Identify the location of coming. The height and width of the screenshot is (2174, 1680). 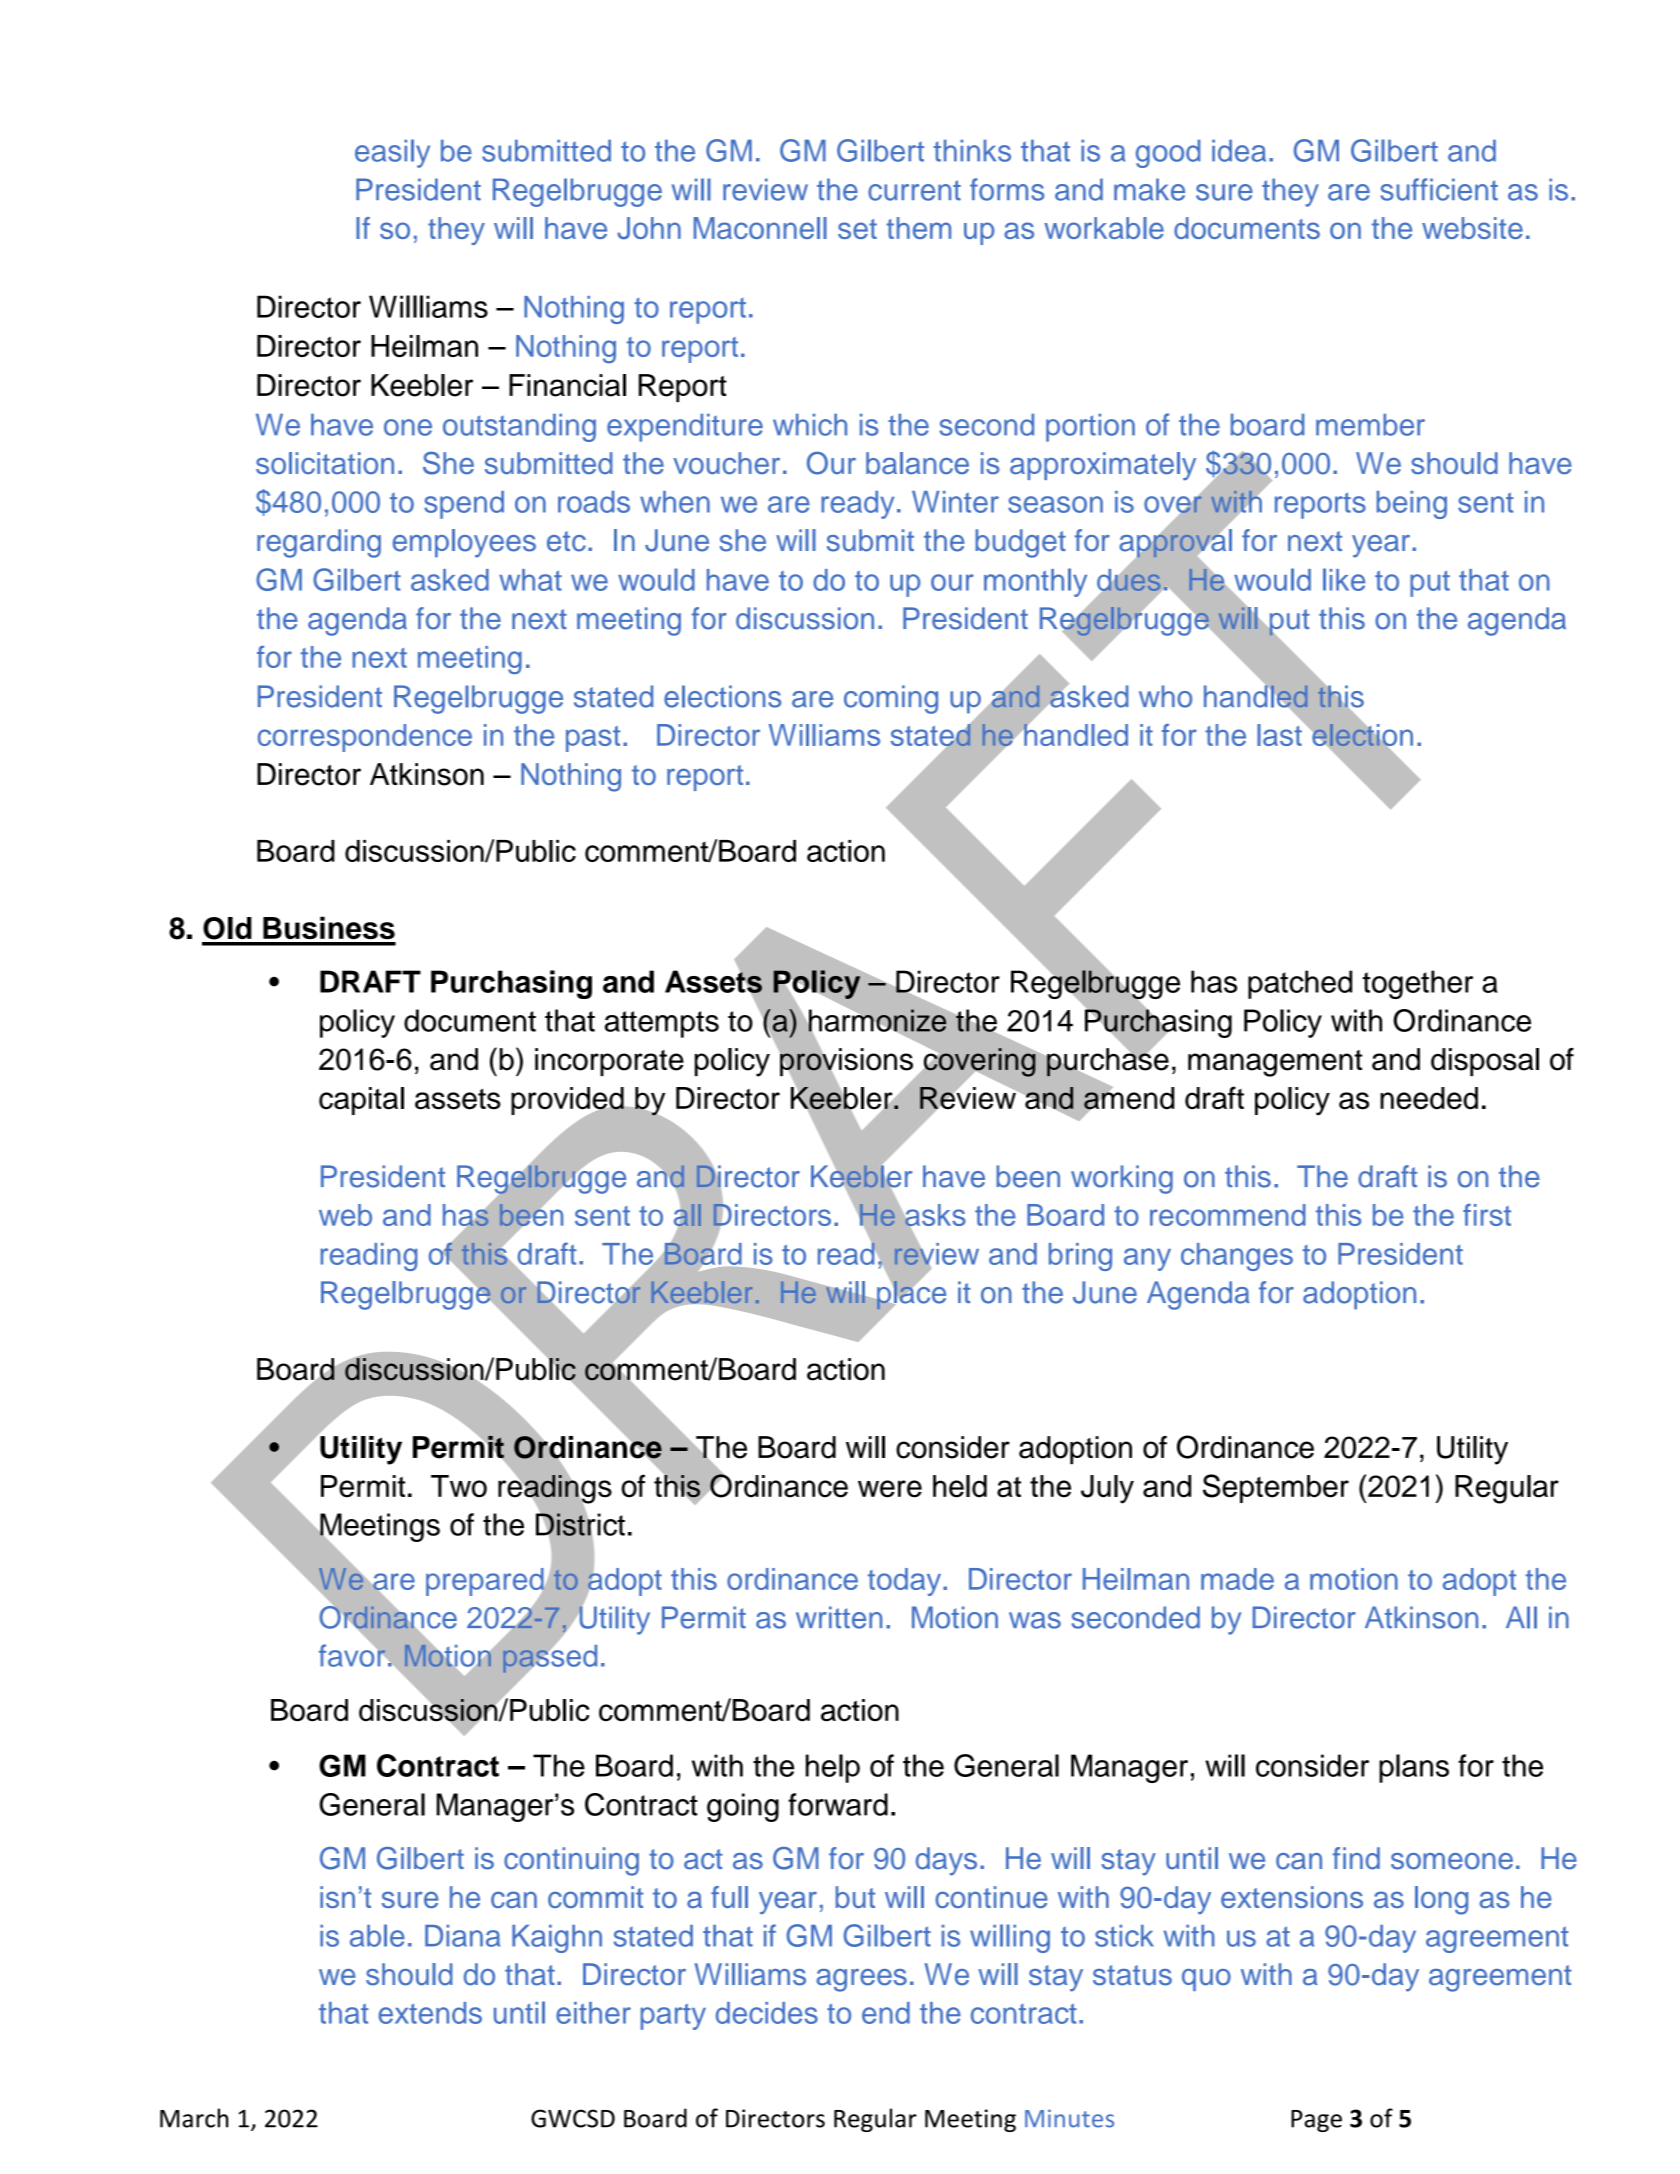
(891, 699).
